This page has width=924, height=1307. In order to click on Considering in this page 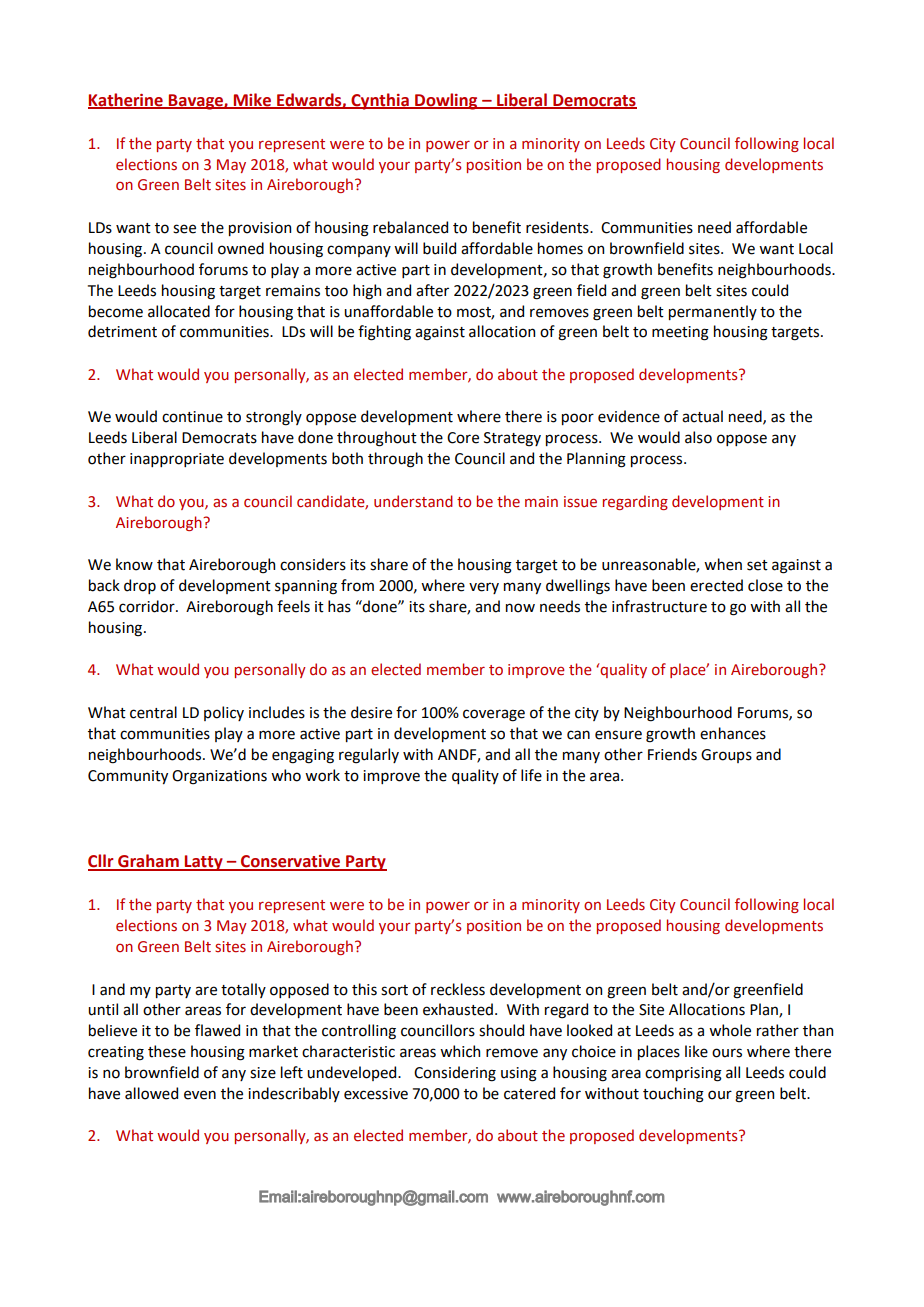, I will do `click(455, 1074)`.
